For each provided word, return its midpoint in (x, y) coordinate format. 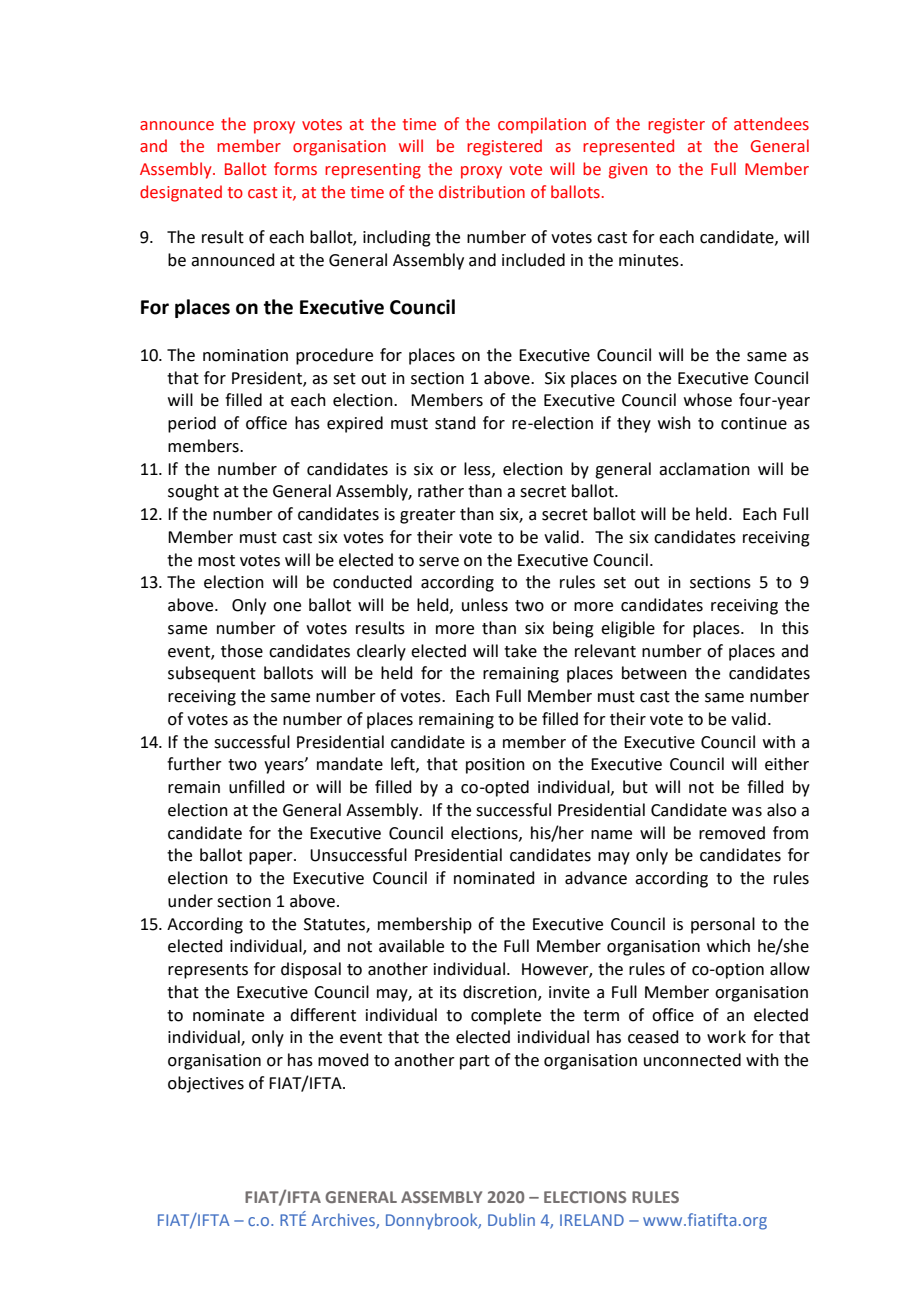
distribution (482, 192)
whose (708, 400)
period (192, 424)
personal (723, 925)
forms (295, 169)
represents (208, 971)
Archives (344, 1221)
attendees (771, 124)
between (654, 673)
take (520, 651)
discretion (501, 992)
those (242, 651)
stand (455, 423)
